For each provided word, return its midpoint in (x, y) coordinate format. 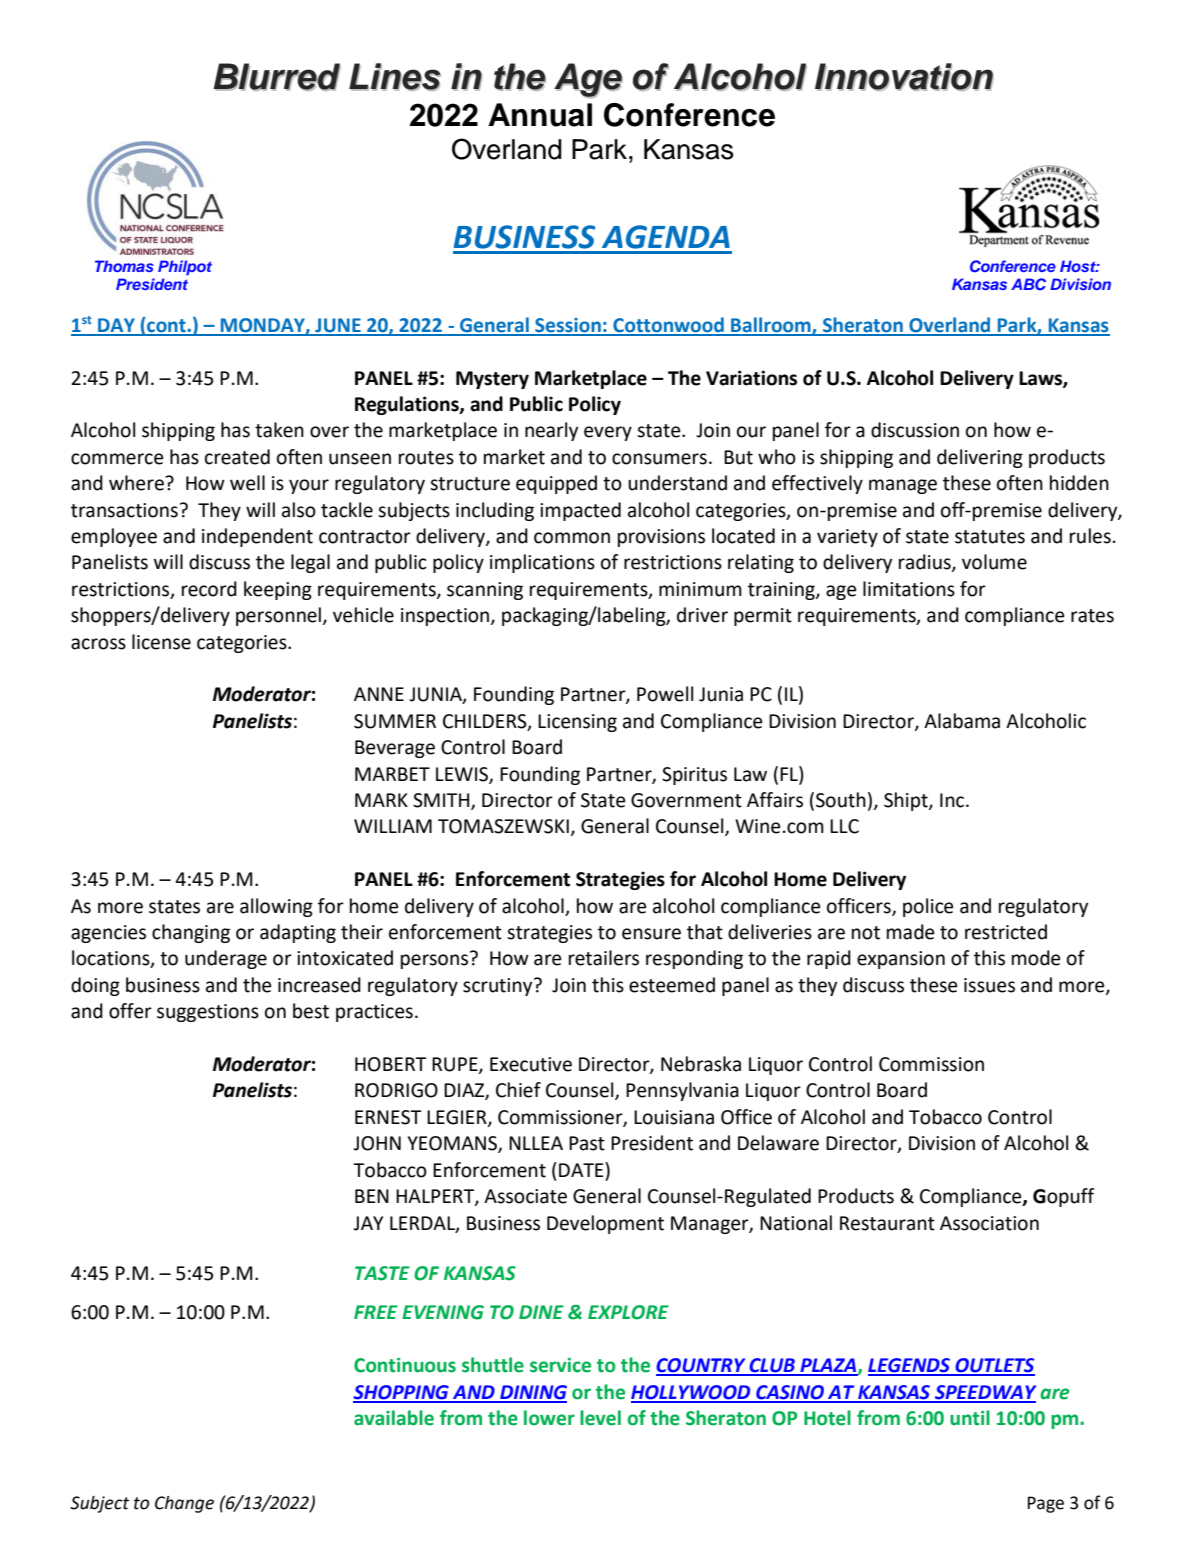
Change (184, 1504)
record (209, 589)
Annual (540, 115)
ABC (1028, 284)
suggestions (208, 1013)
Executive (531, 1064)
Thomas (124, 266)
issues (989, 985)
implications (542, 563)
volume (994, 562)
